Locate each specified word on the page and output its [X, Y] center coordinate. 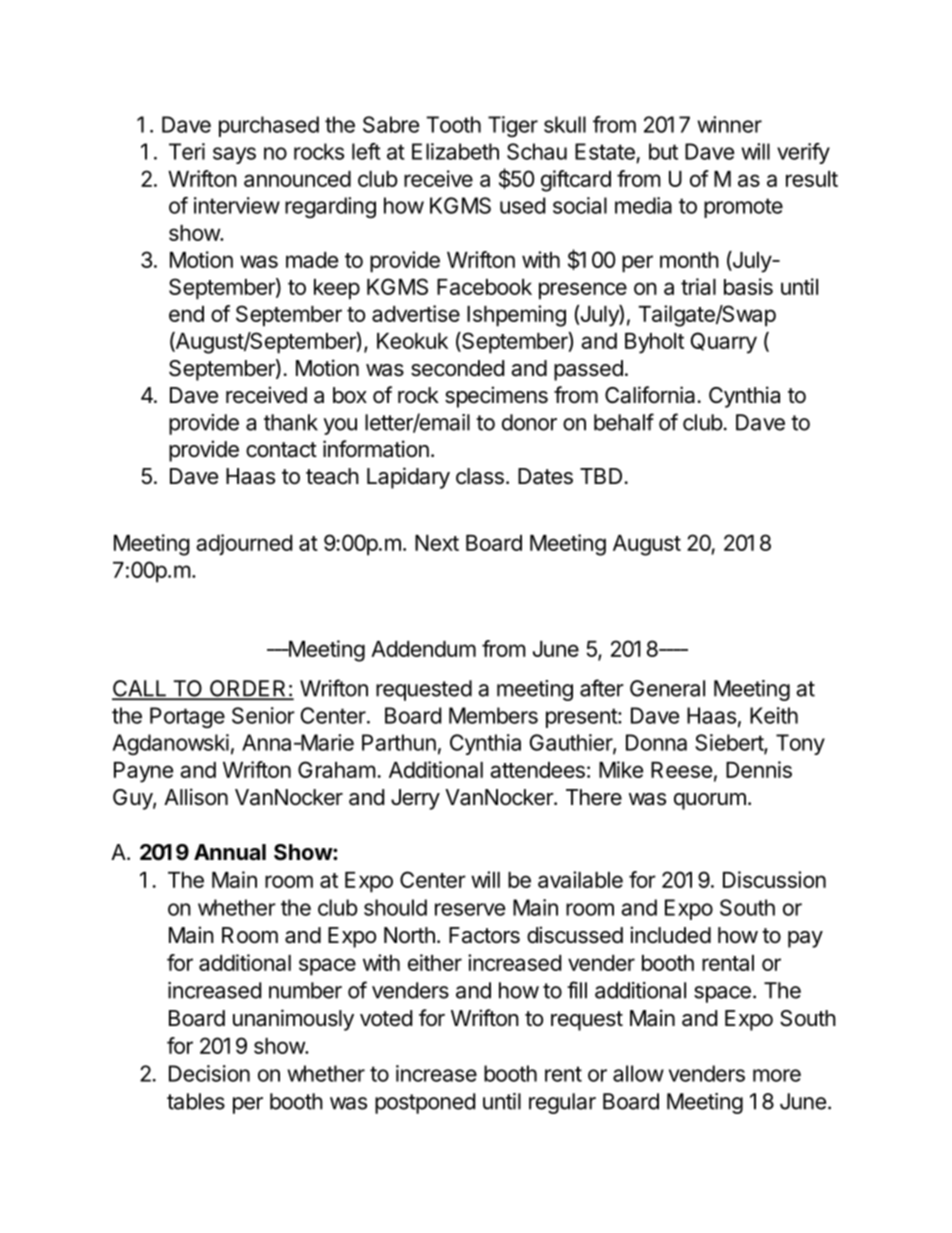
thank [291, 422]
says [234, 155]
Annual [230, 852]
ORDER [248, 689]
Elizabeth [455, 151]
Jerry [415, 799]
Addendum [423, 649]
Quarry [724, 343]
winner [729, 124]
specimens [496, 397]
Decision [209, 1073]
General [667, 688]
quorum [710, 801]
